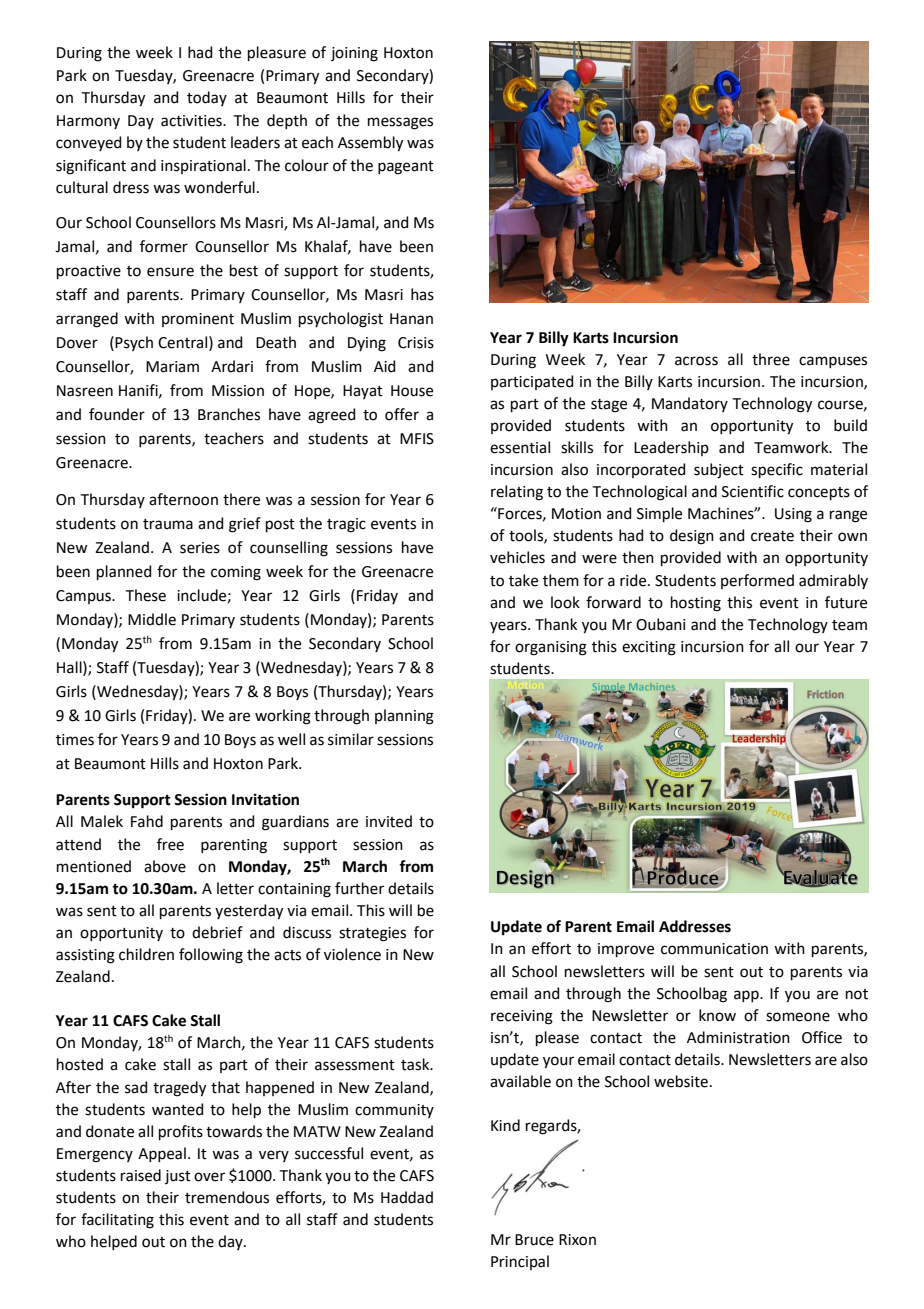 The image size is (924, 1309). Describe the element at coordinates (551, 648) in the image. I see `organising` at that location.
